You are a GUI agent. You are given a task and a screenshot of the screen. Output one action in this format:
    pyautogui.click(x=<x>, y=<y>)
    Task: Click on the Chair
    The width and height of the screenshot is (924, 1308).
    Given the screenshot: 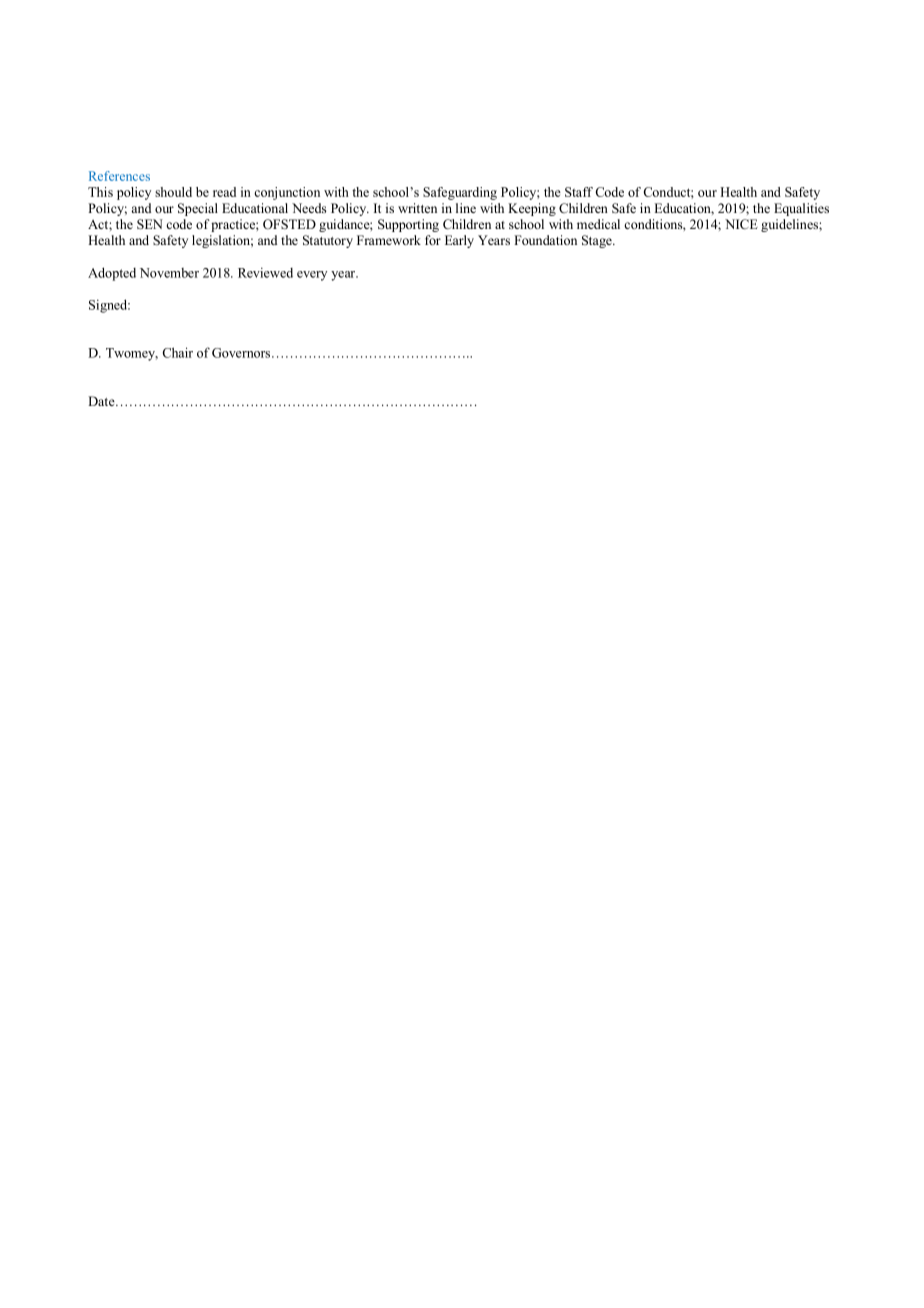 What is the action you would take?
    pyautogui.click(x=178, y=352)
